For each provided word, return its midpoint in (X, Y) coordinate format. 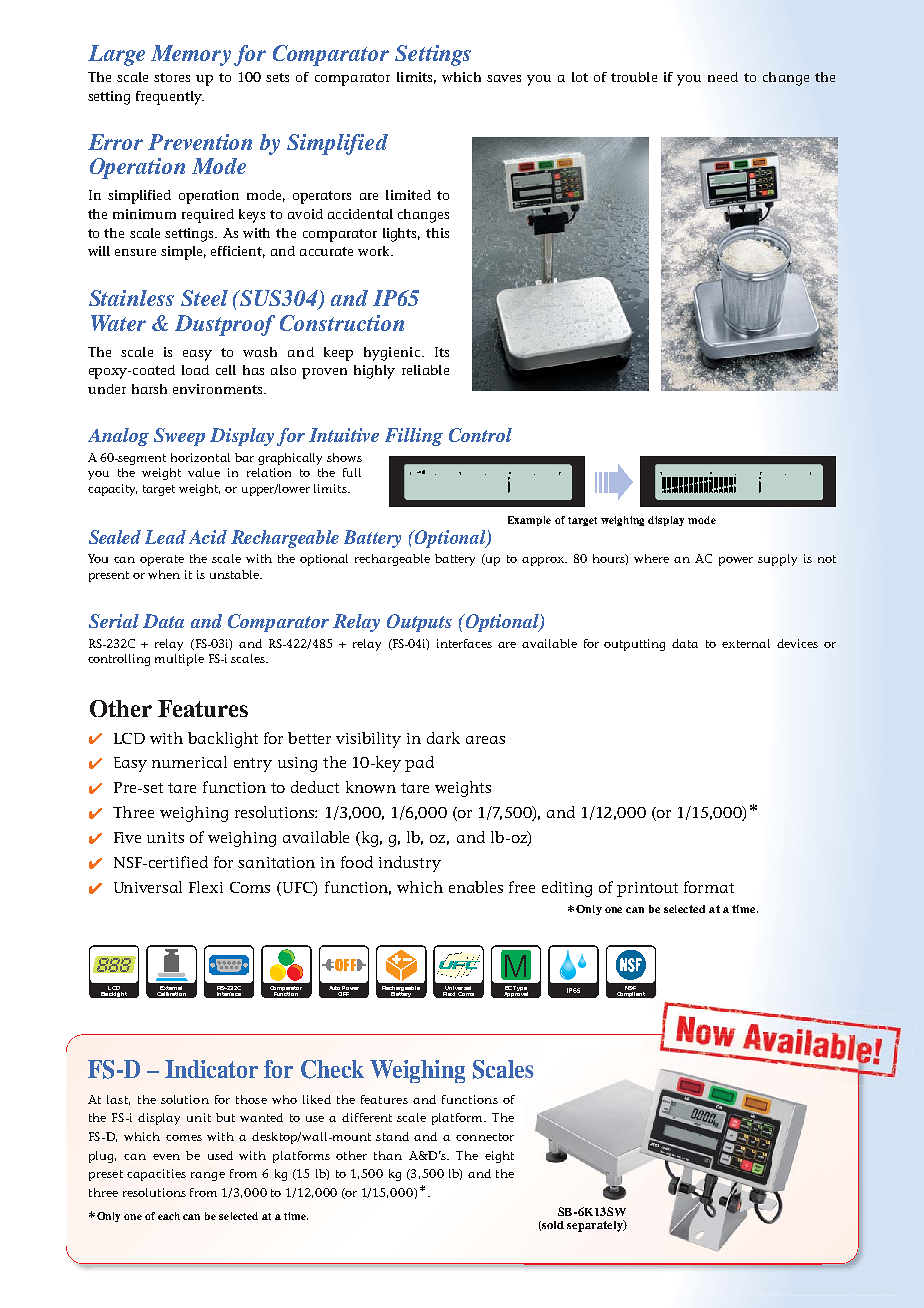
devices (797, 643)
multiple (179, 660)
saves (504, 78)
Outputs (419, 623)
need (723, 77)
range (208, 1176)
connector (485, 1137)
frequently (170, 98)
